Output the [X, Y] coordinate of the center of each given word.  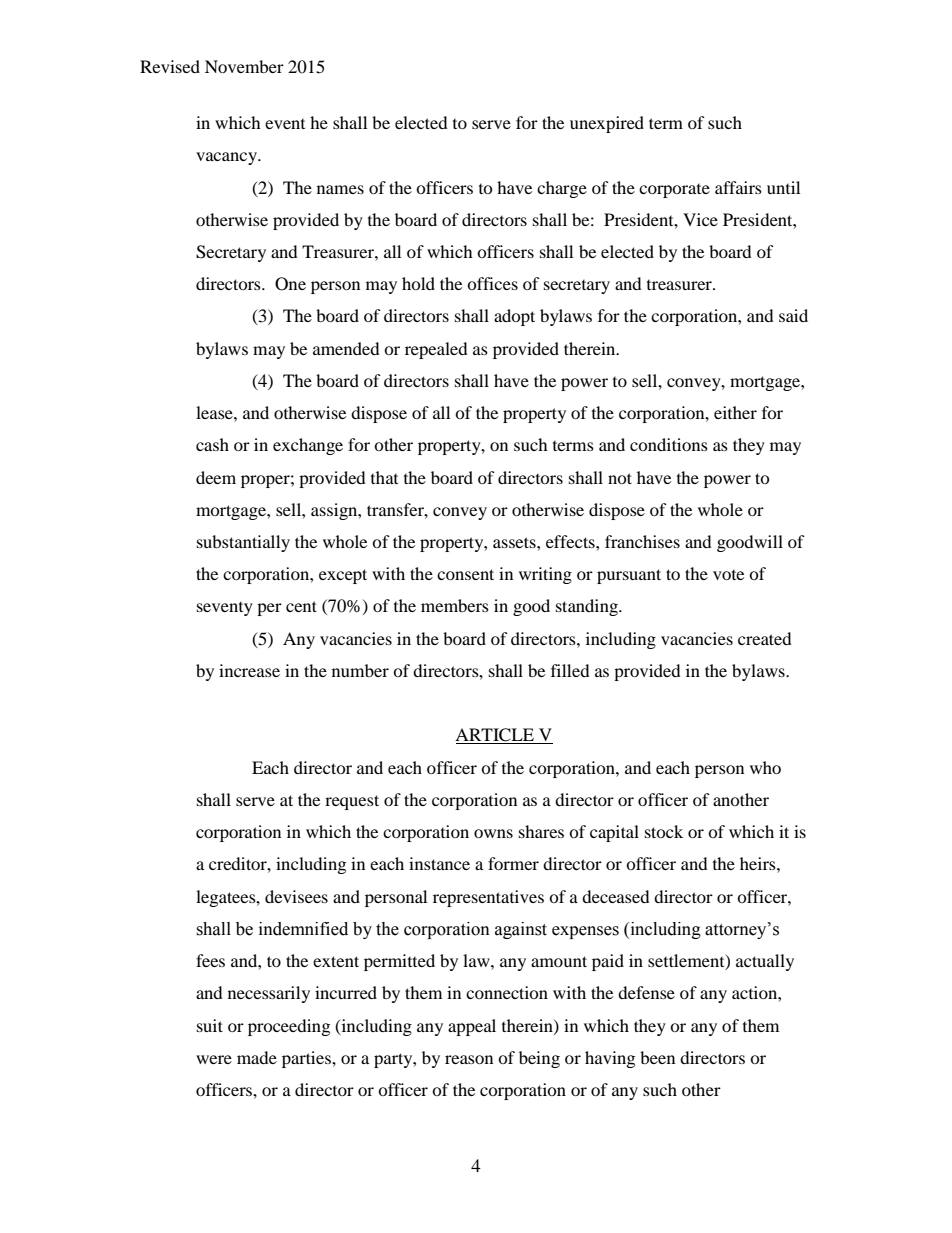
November [244, 66]
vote [728, 575]
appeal [472, 1027]
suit [210, 1025]
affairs [738, 187]
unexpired [607, 124]
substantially [243, 543]
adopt [514, 317]
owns [493, 833]
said [793, 315]
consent [465, 574]
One [290, 284]
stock [664, 831]
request [352, 802]
